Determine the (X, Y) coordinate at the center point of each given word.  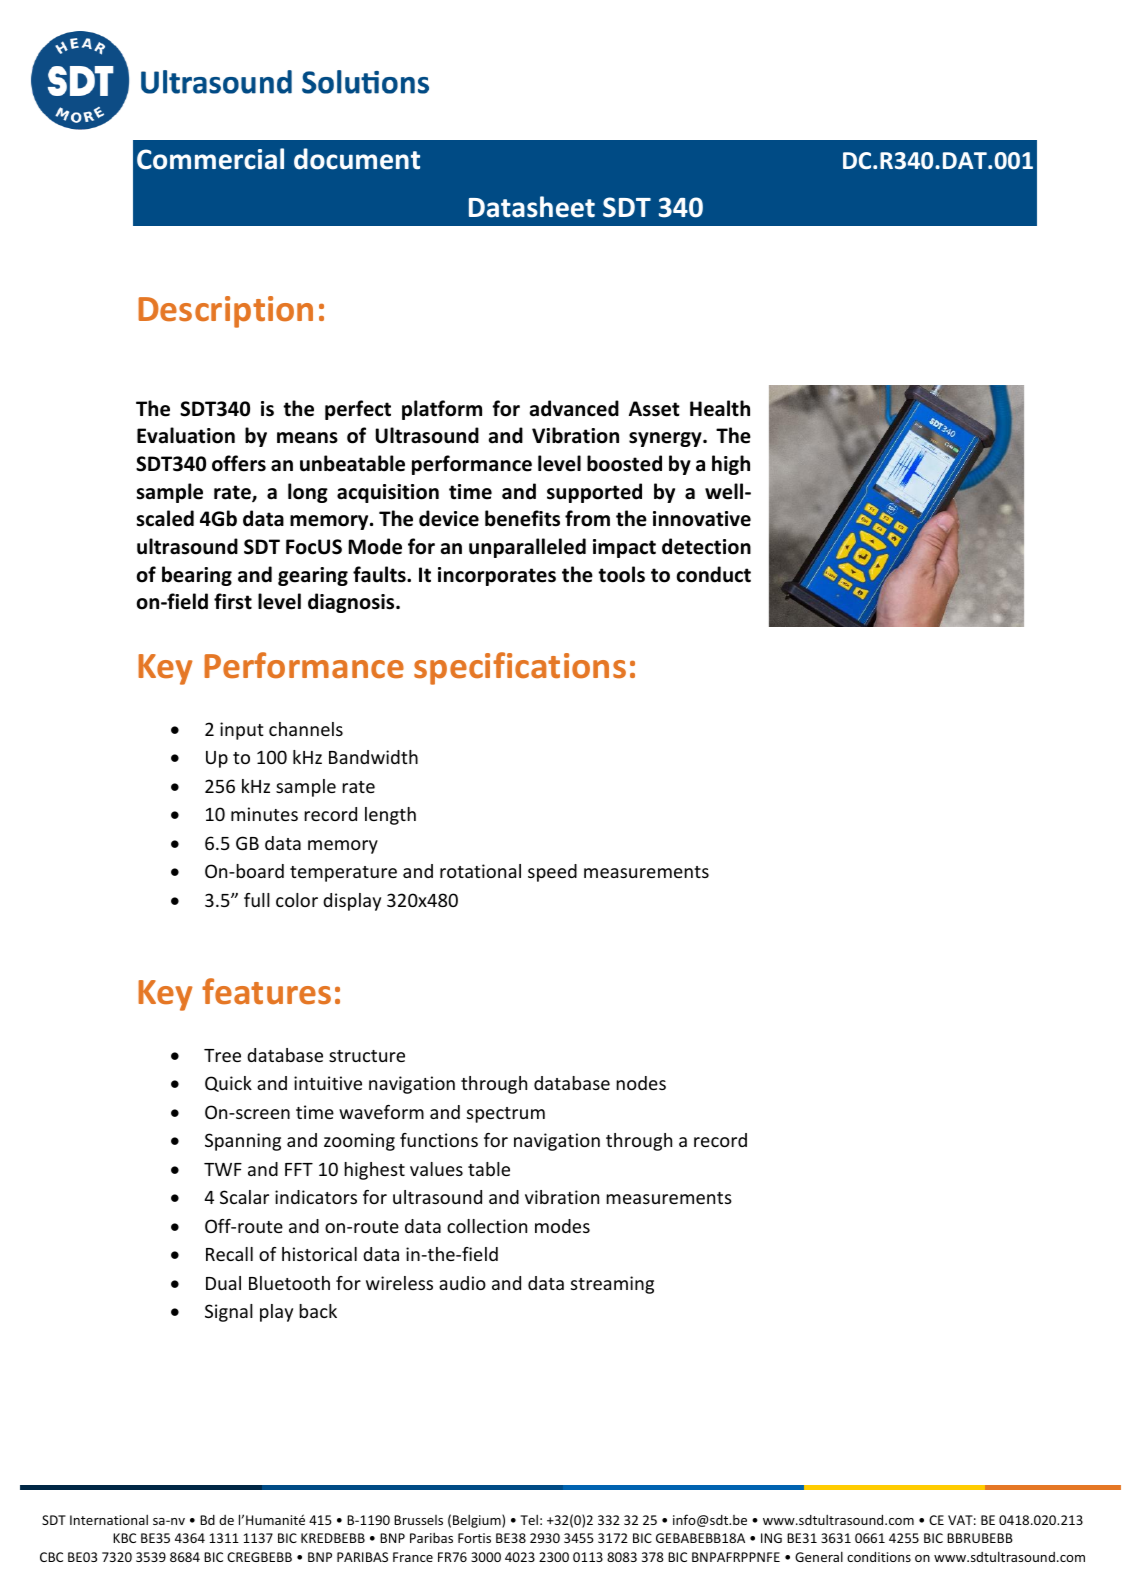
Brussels (418, 1520)
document (357, 159)
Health (720, 408)
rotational (480, 871)
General (819, 1556)
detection (706, 546)
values (436, 1169)
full (257, 900)
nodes (641, 1083)
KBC (124, 1538)
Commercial (210, 159)
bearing (197, 576)
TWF (223, 1169)
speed (552, 873)
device (449, 518)
